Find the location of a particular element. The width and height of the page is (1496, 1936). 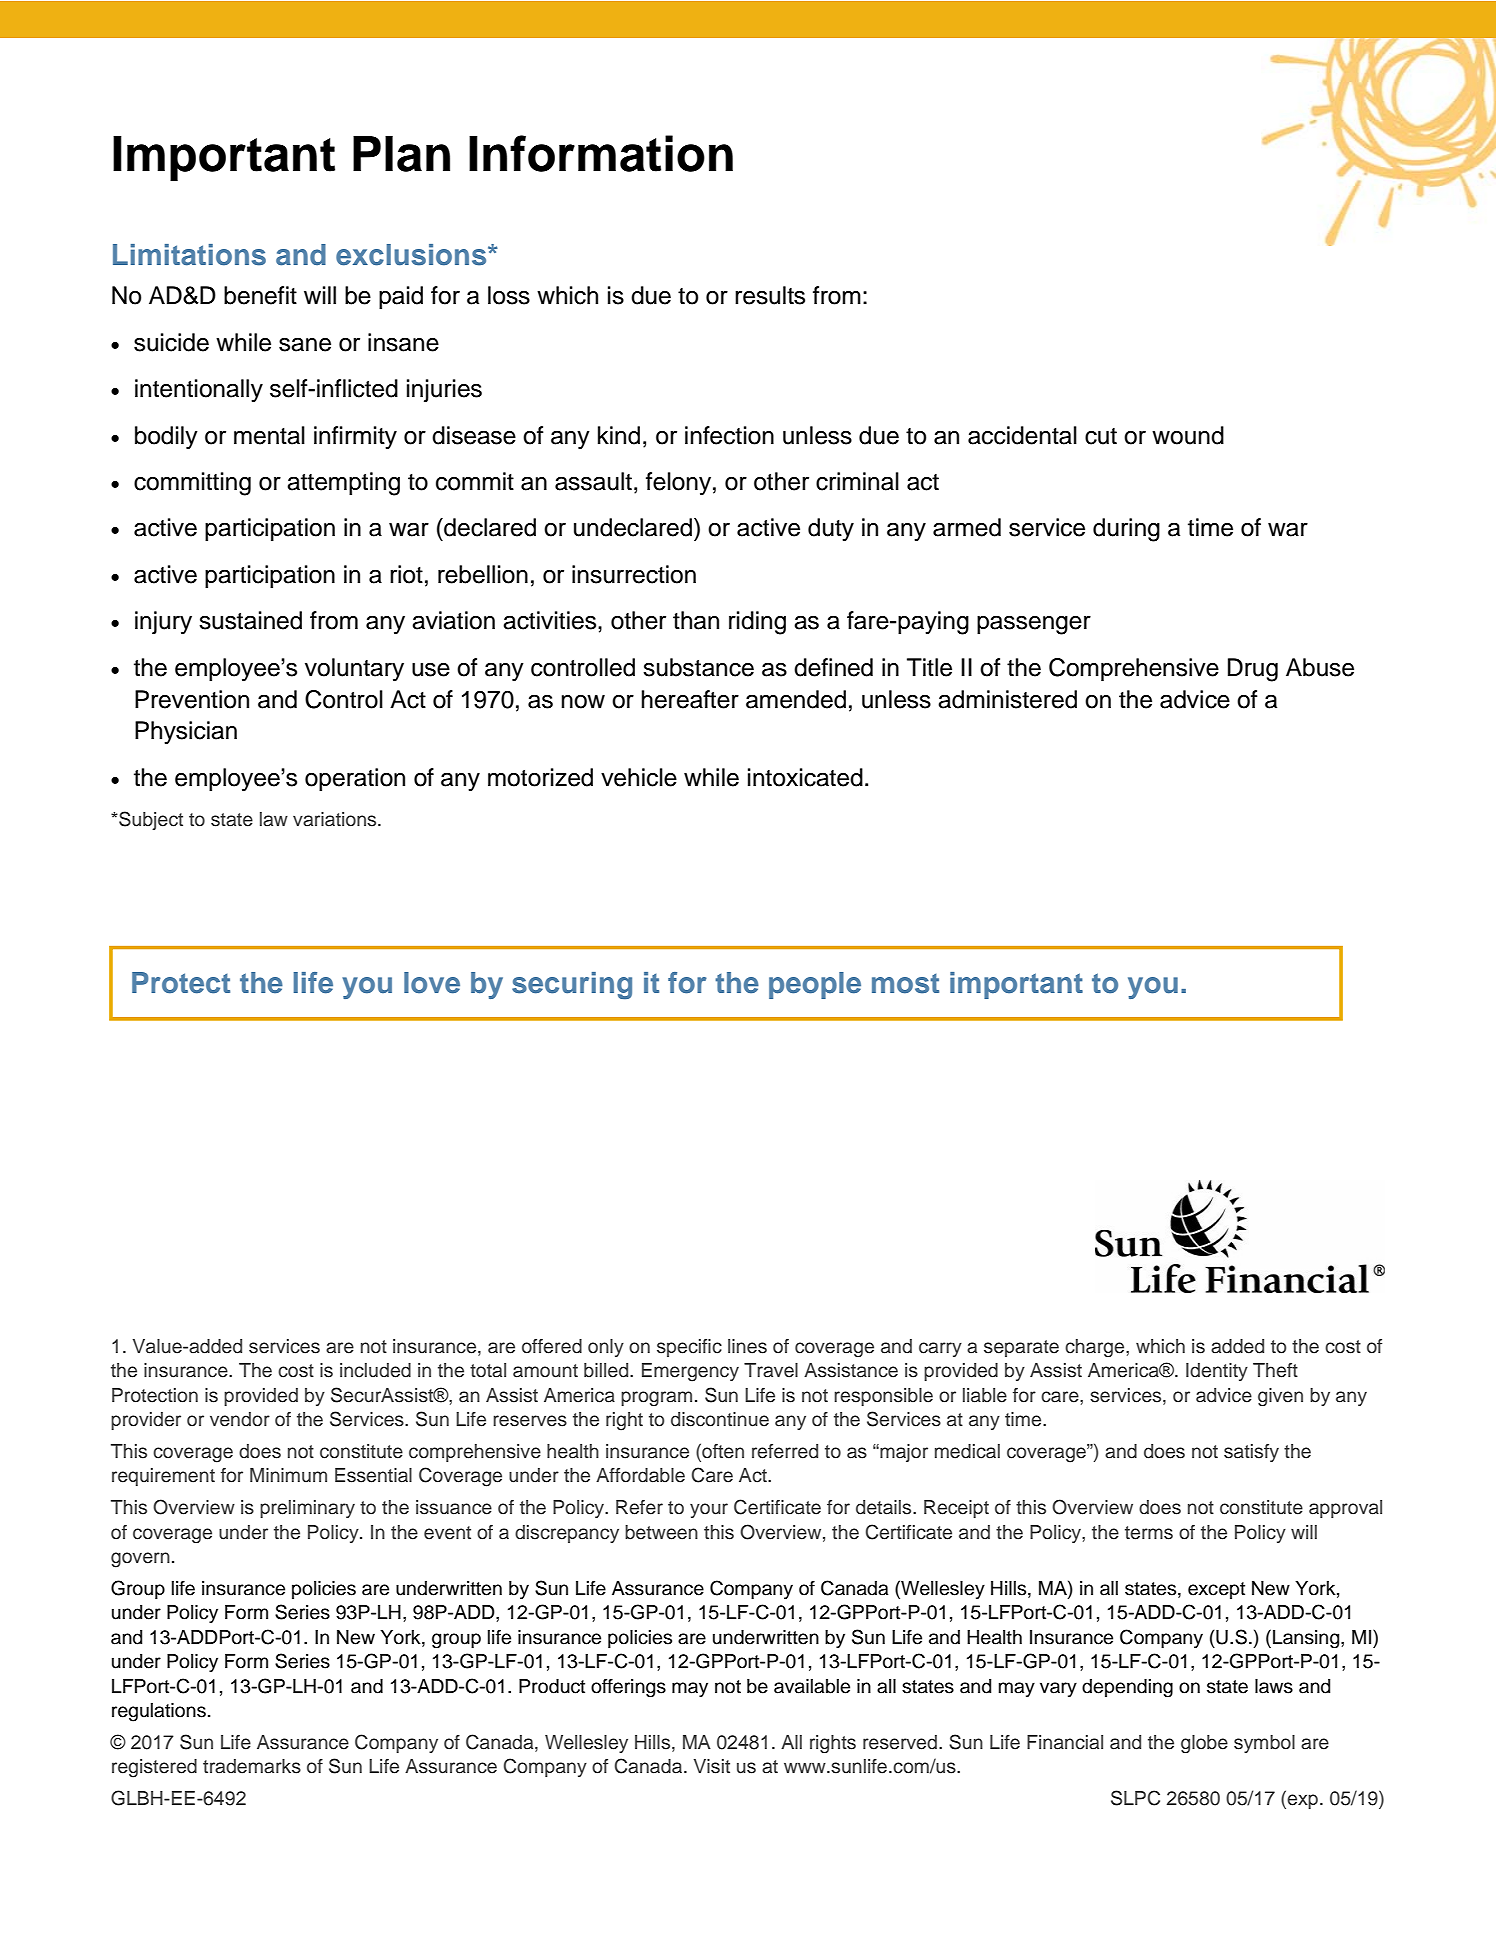

globe is located at coordinates (1204, 1744).
